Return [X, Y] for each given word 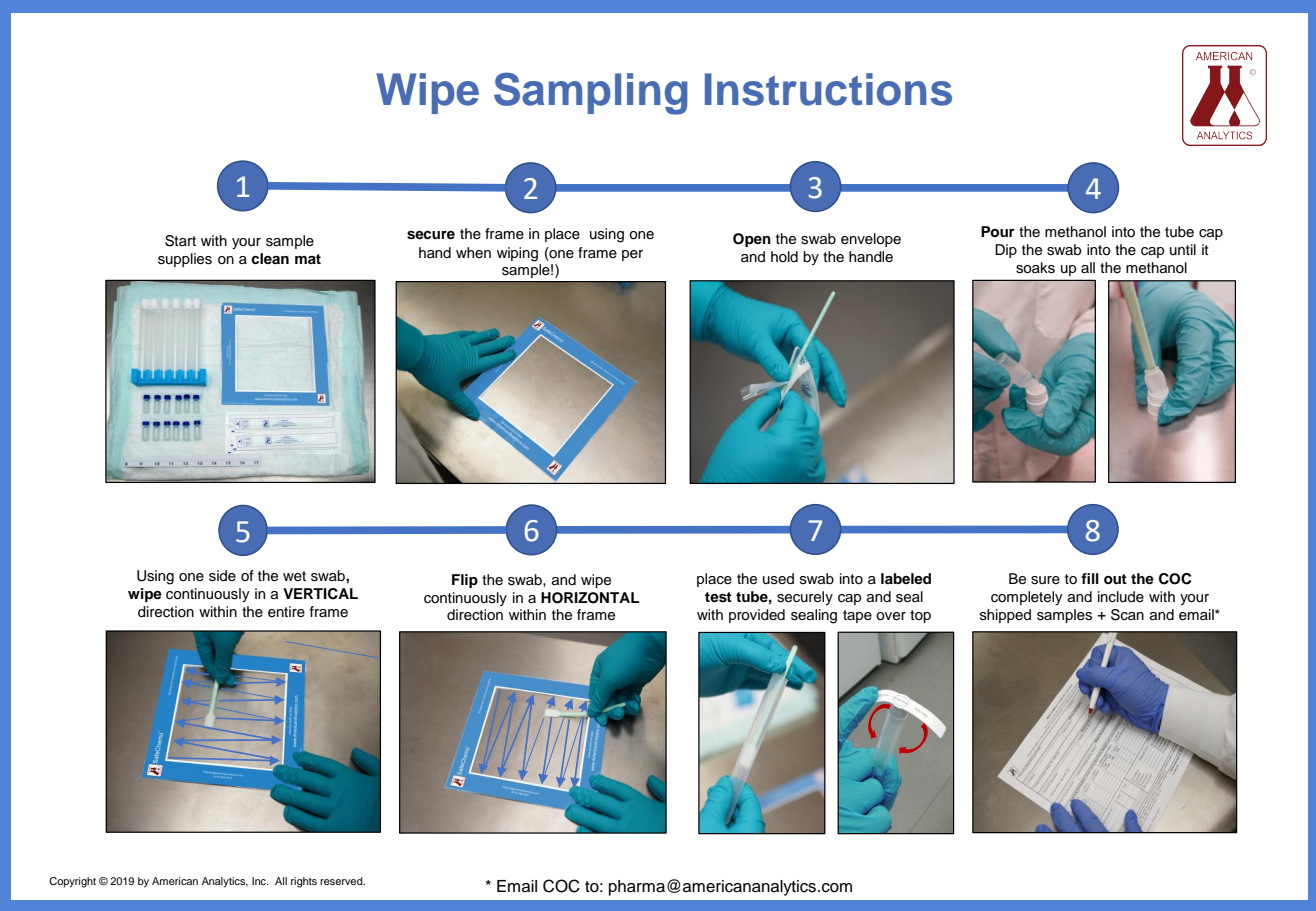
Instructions [828, 89]
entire [286, 612]
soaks [1035, 268]
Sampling [590, 93]
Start [180, 241]
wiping [517, 254]
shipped [1005, 616]
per [632, 255]
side [222, 576]
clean [270, 258]
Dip [1006, 251]
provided [757, 616]
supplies [185, 260]
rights [304, 882]
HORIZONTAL [590, 598]
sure [1045, 580]
